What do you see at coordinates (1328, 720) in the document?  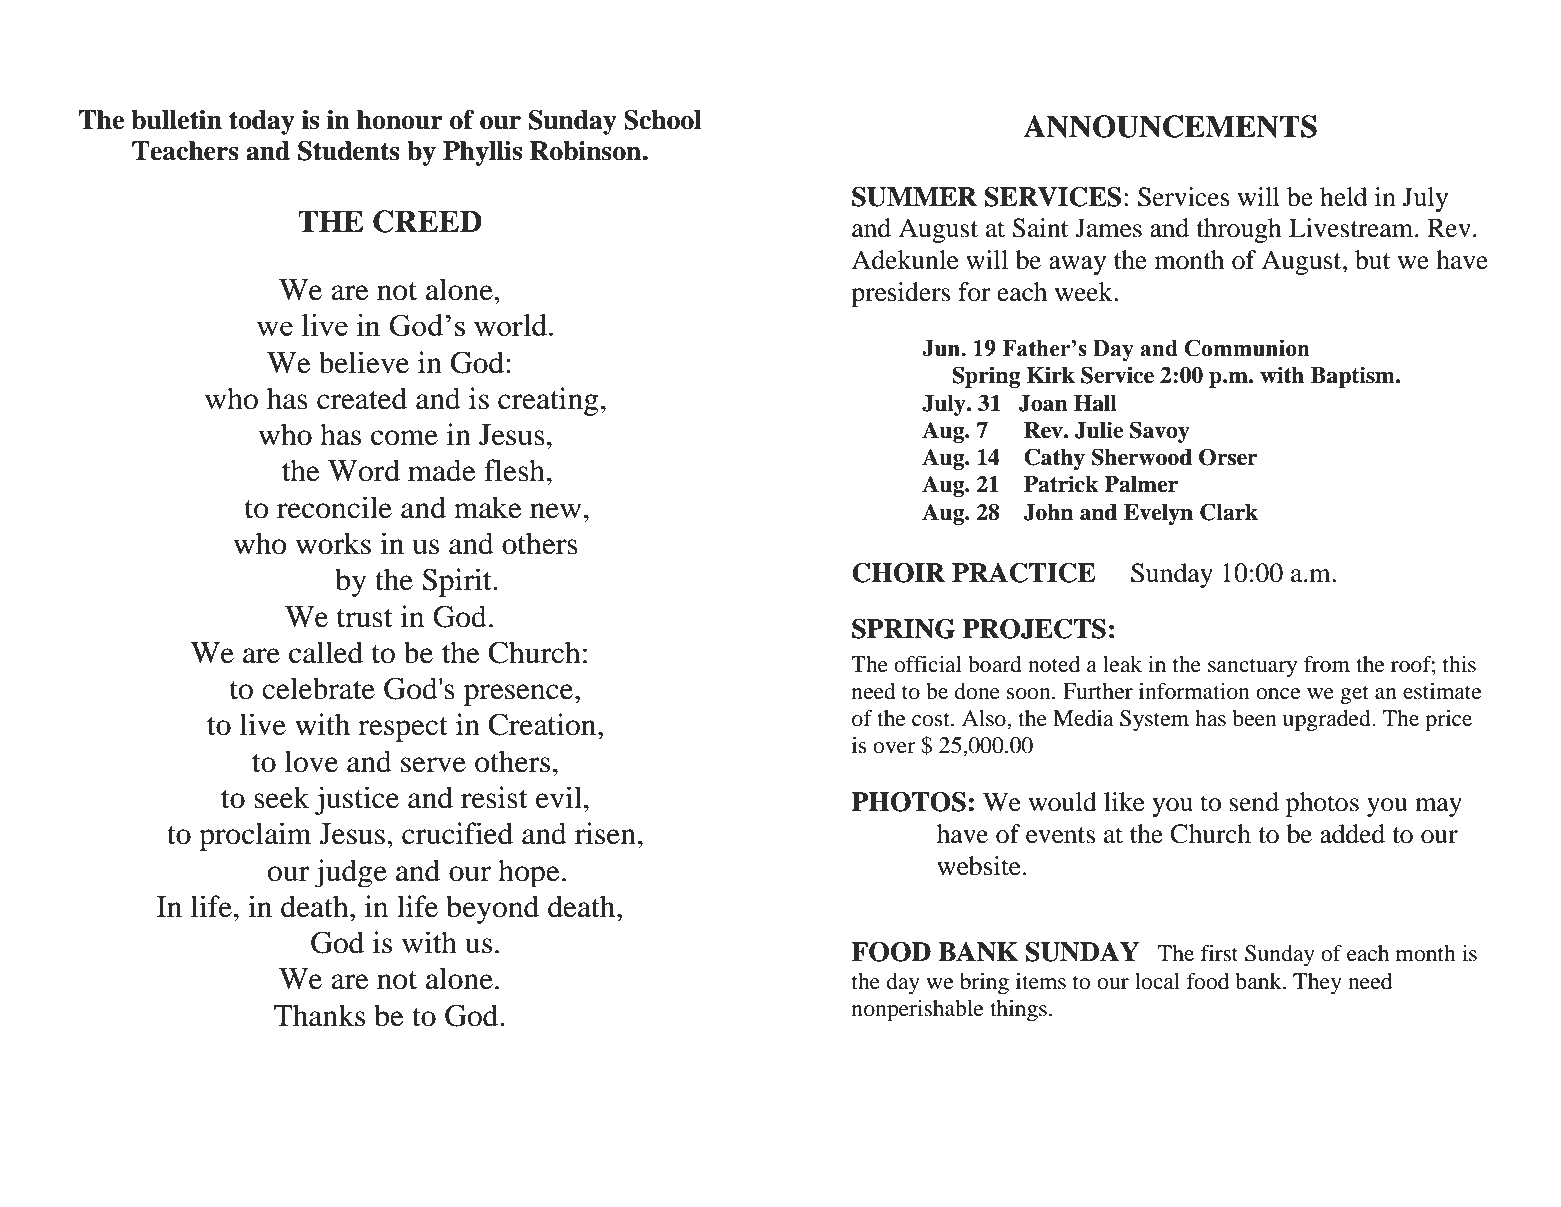 I see `upgraded` at bounding box center [1328, 720].
